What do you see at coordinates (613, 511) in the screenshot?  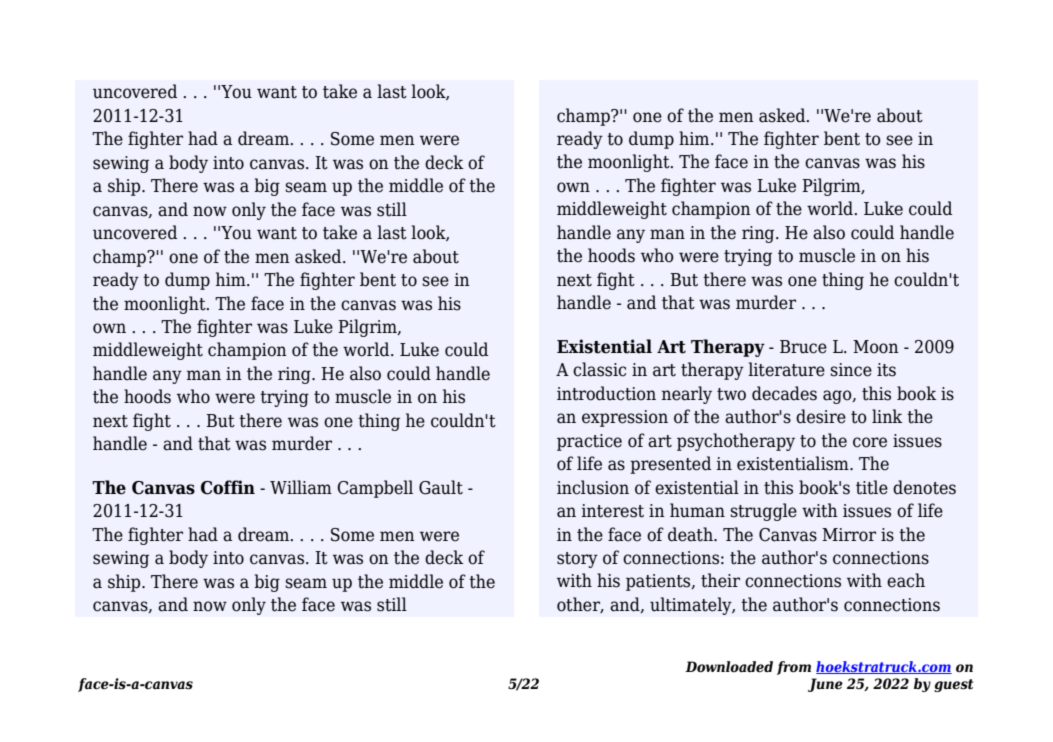 I see `interest` at bounding box center [613, 511].
